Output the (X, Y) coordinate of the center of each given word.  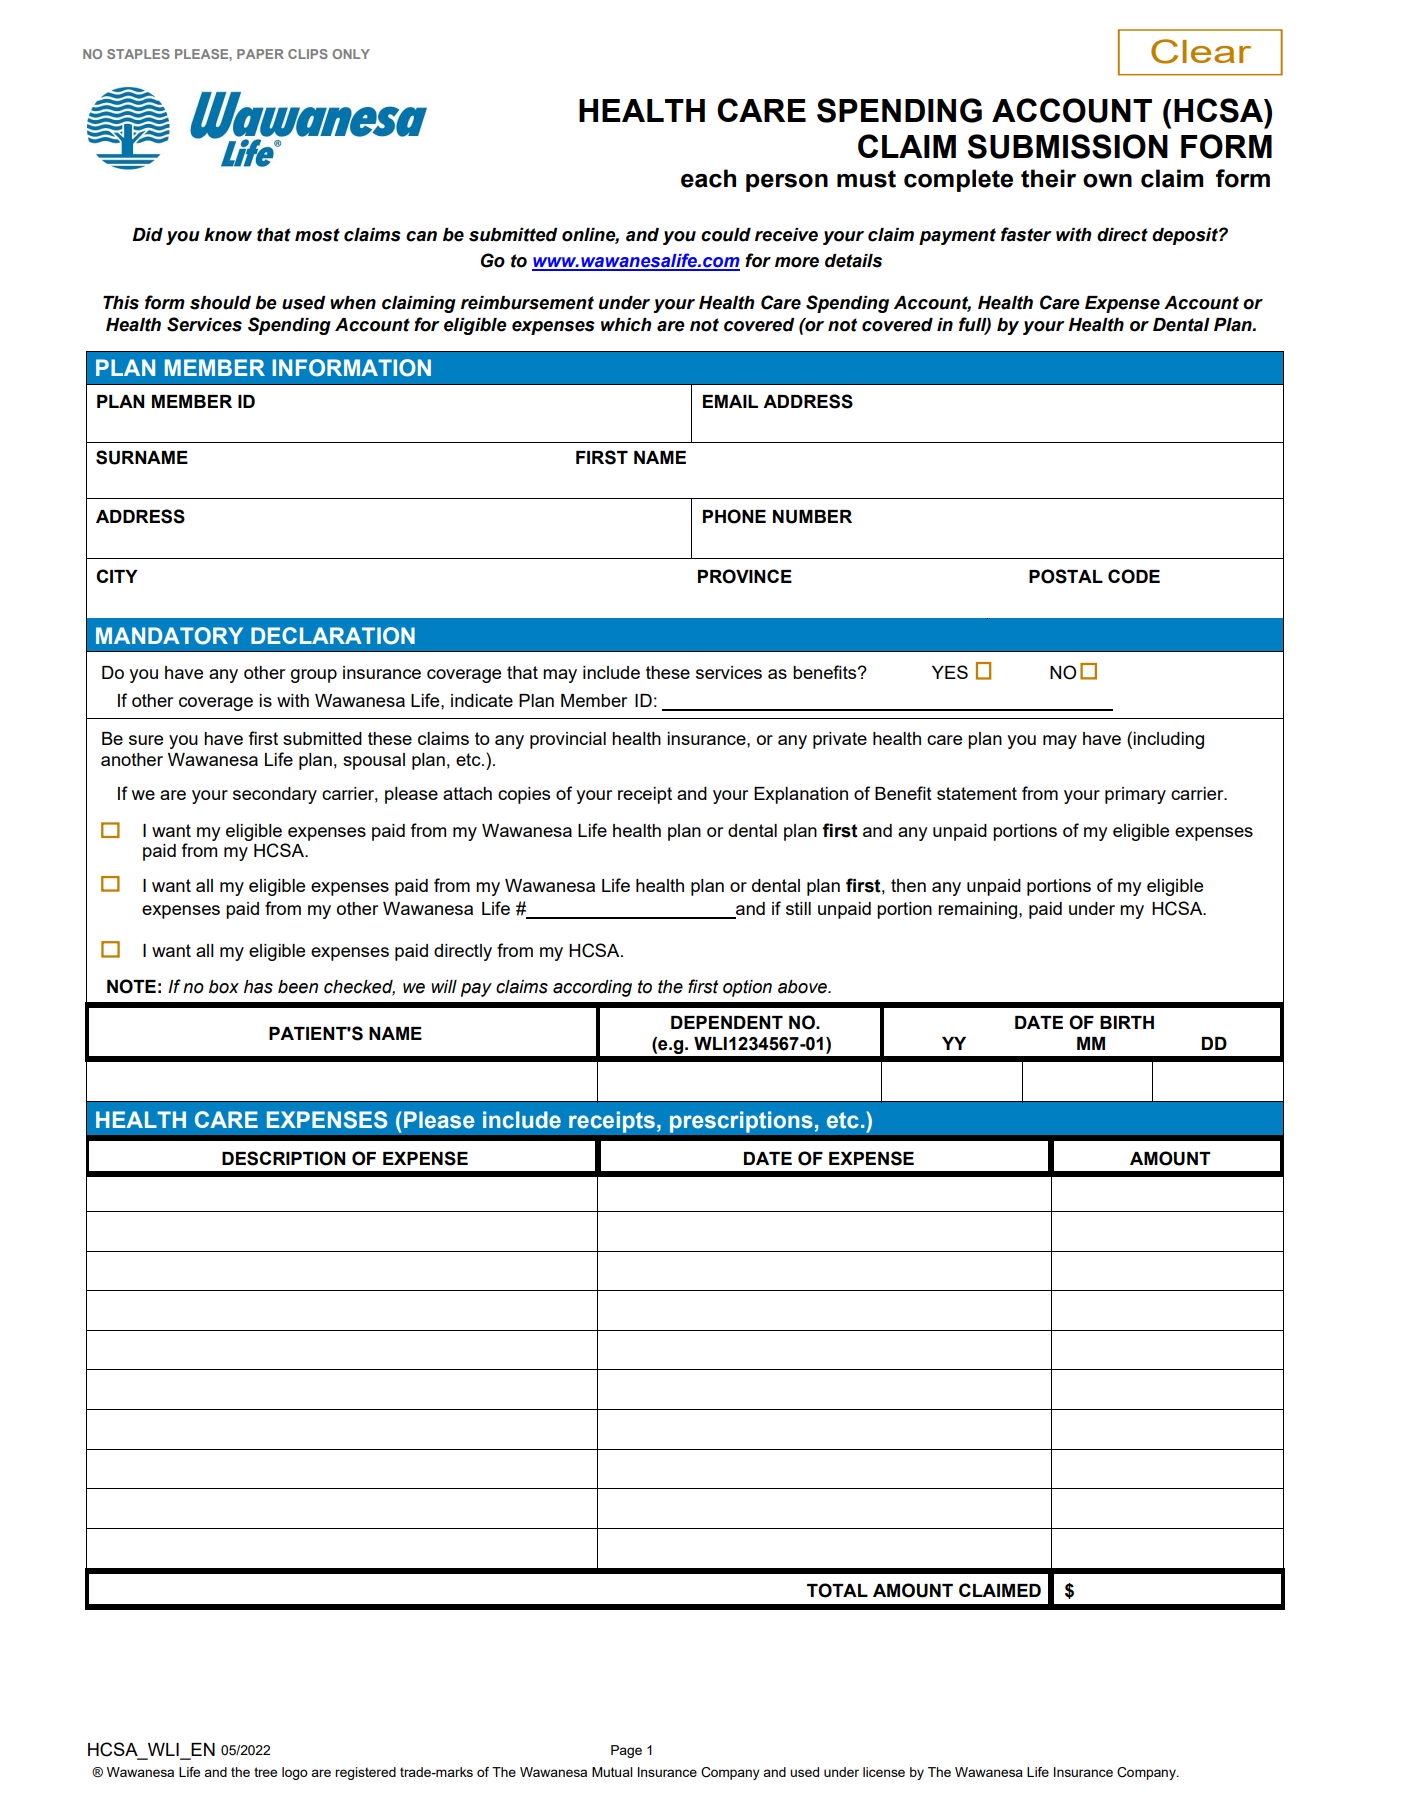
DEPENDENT (727, 1022)
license (884, 1772)
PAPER (260, 54)
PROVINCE (745, 576)
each (708, 178)
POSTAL (1066, 576)
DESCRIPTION (283, 1158)
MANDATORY (169, 636)
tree (265, 1772)
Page (626, 1751)
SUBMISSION (1068, 146)
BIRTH (1127, 1022)
